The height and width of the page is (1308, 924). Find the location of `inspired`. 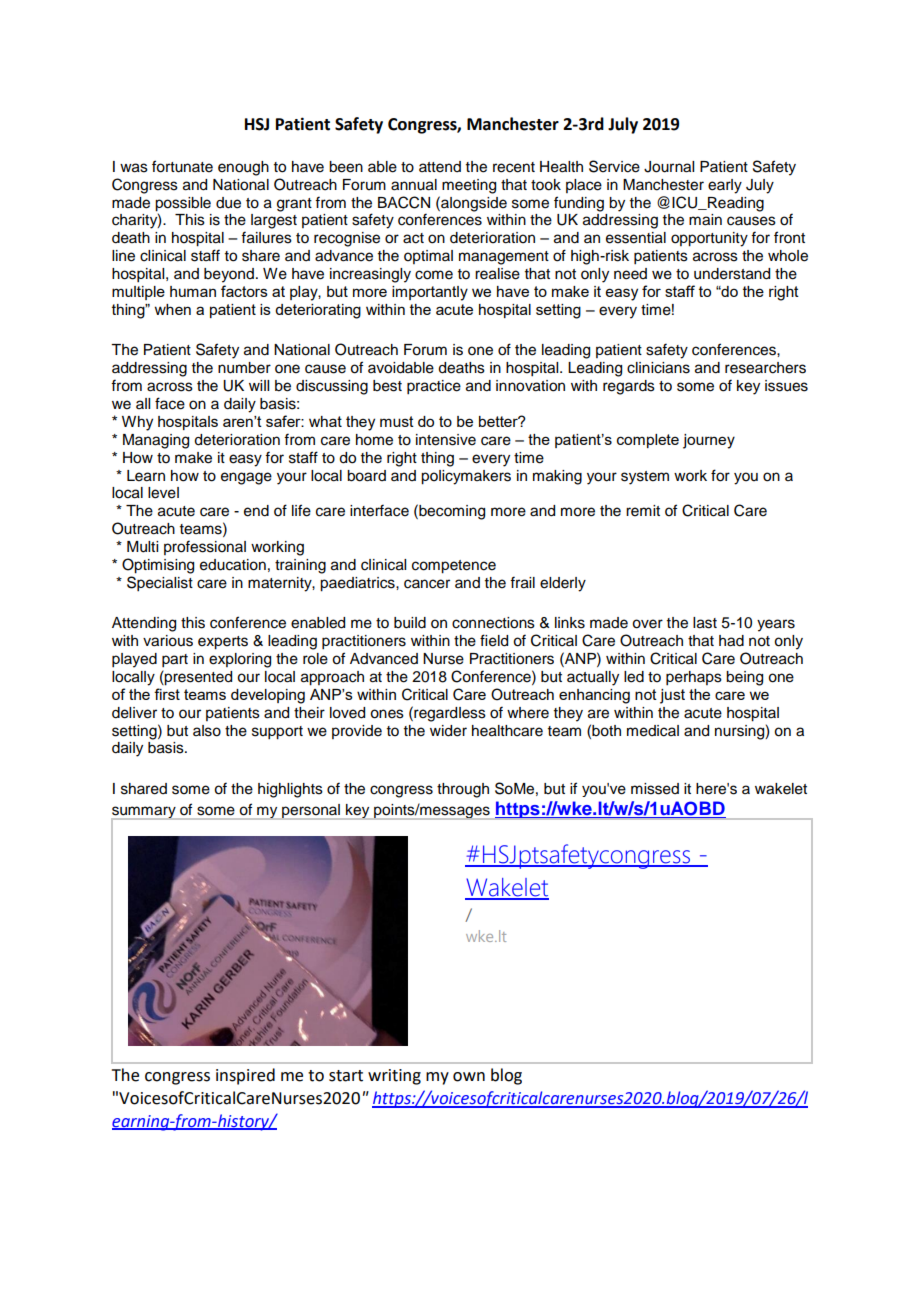

inspired is located at coordinates (245, 1076).
